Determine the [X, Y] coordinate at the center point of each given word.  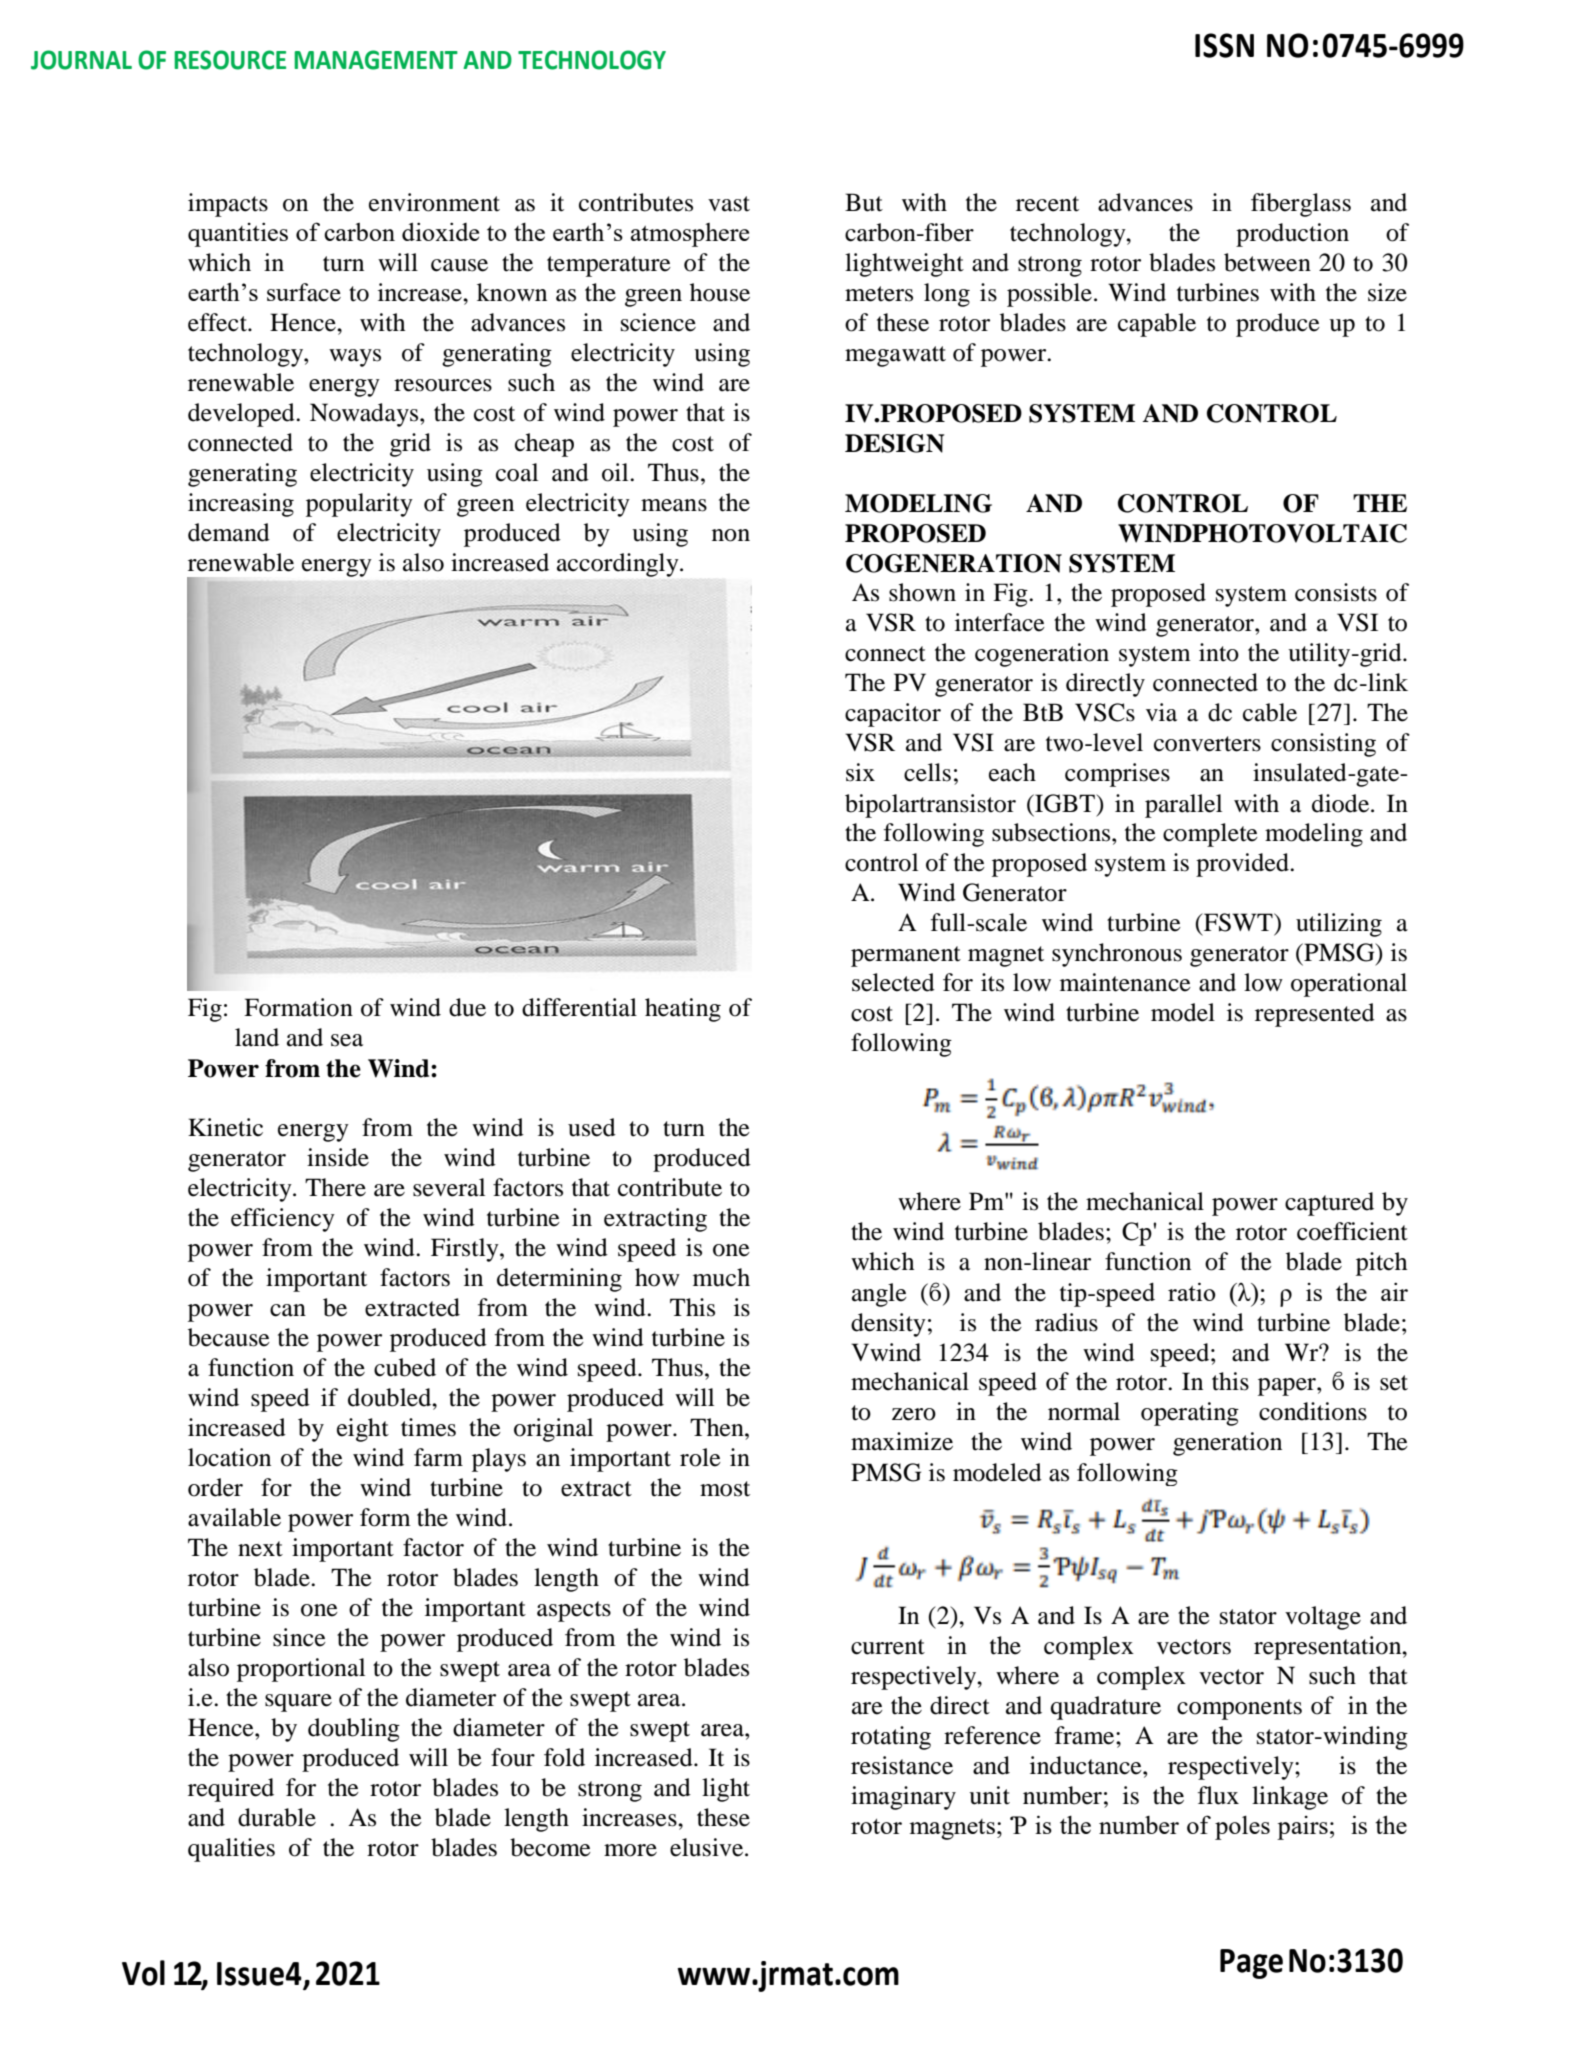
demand [229, 532]
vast [729, 204]
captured [1329, 1204]
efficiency [283, 1220]
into [1219, 652]
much [721, 1277]
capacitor [893, 715]
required [231, 1790]
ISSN [1224, 45]
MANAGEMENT [376, 60]
